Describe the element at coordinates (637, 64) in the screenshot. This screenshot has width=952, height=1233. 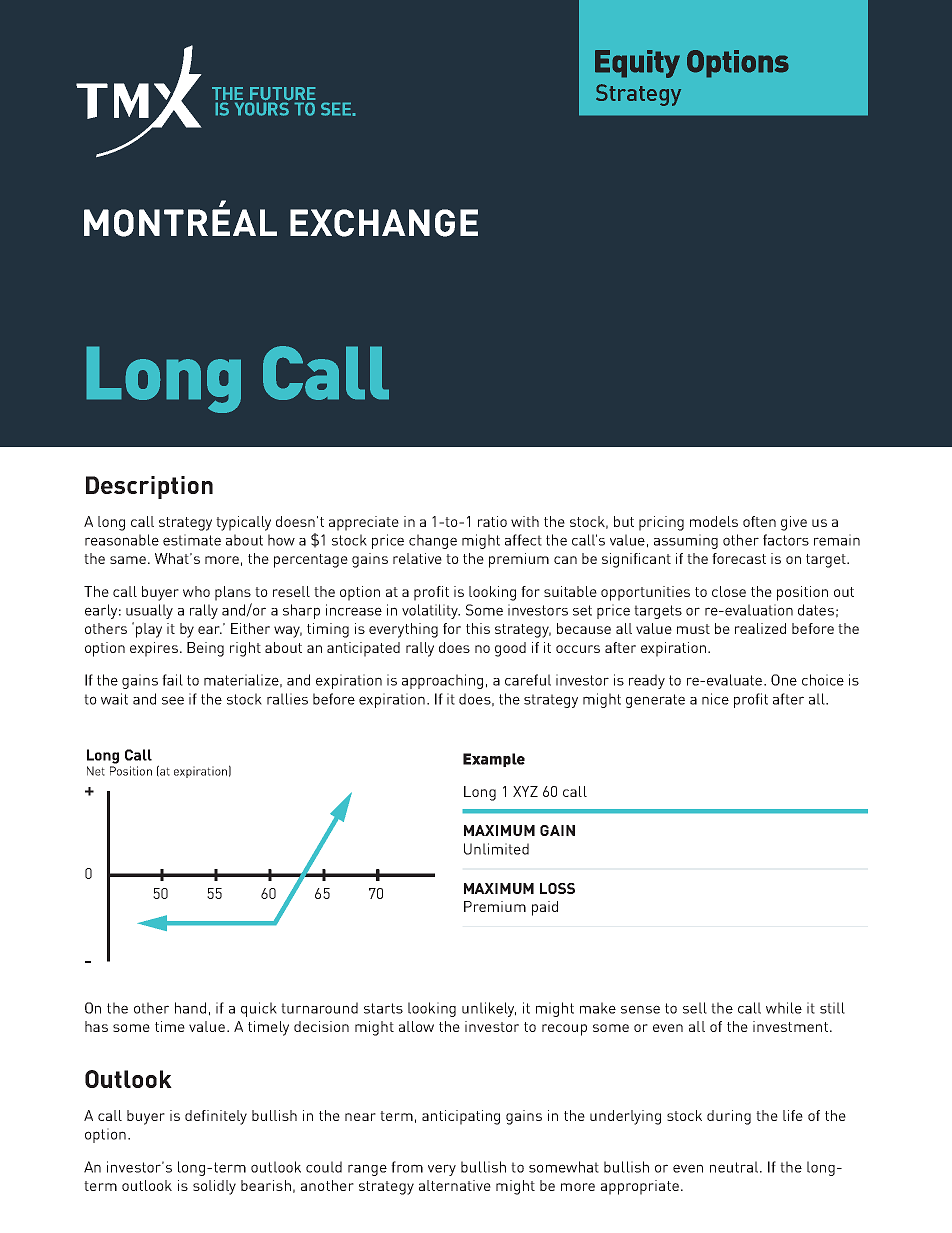
I see `Equity` at that location.
